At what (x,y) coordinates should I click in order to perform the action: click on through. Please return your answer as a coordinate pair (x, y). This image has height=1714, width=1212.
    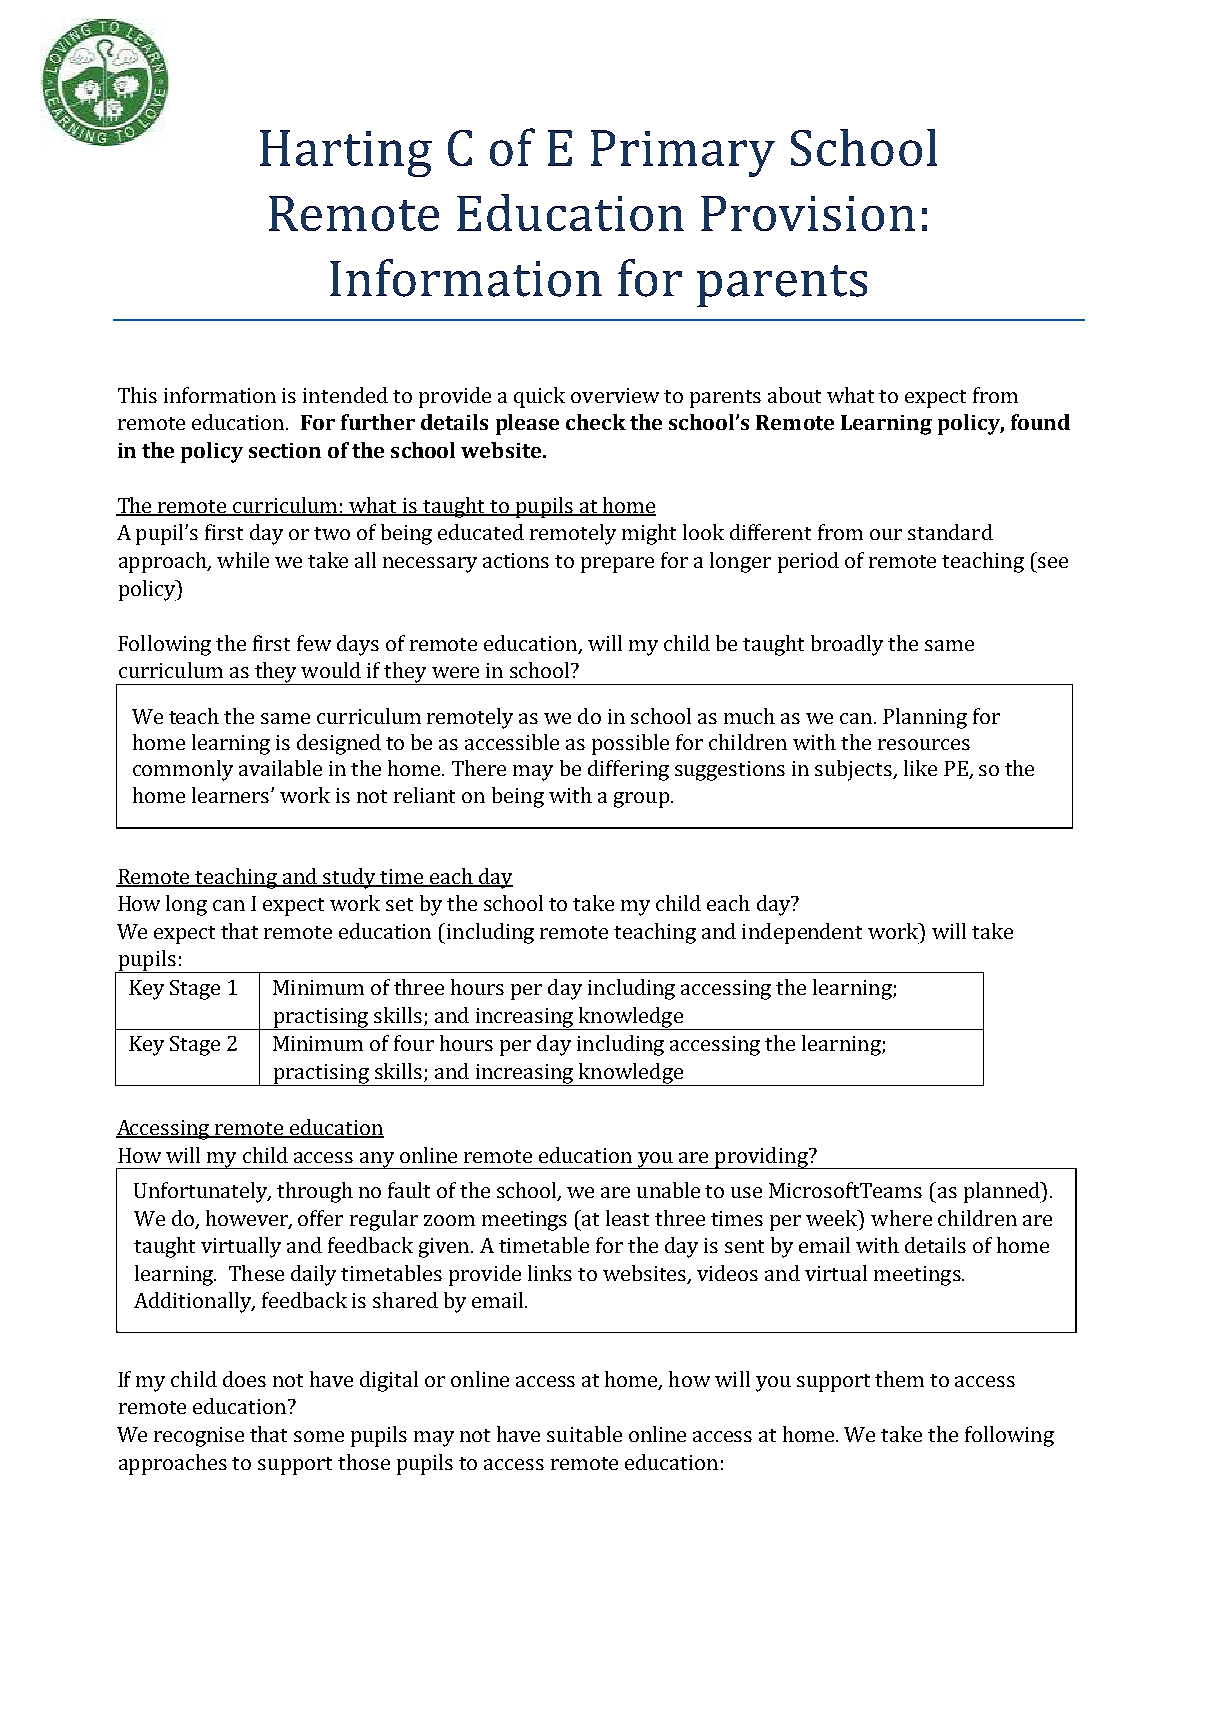
    Looking at the image, I should click on (315, 1192).
